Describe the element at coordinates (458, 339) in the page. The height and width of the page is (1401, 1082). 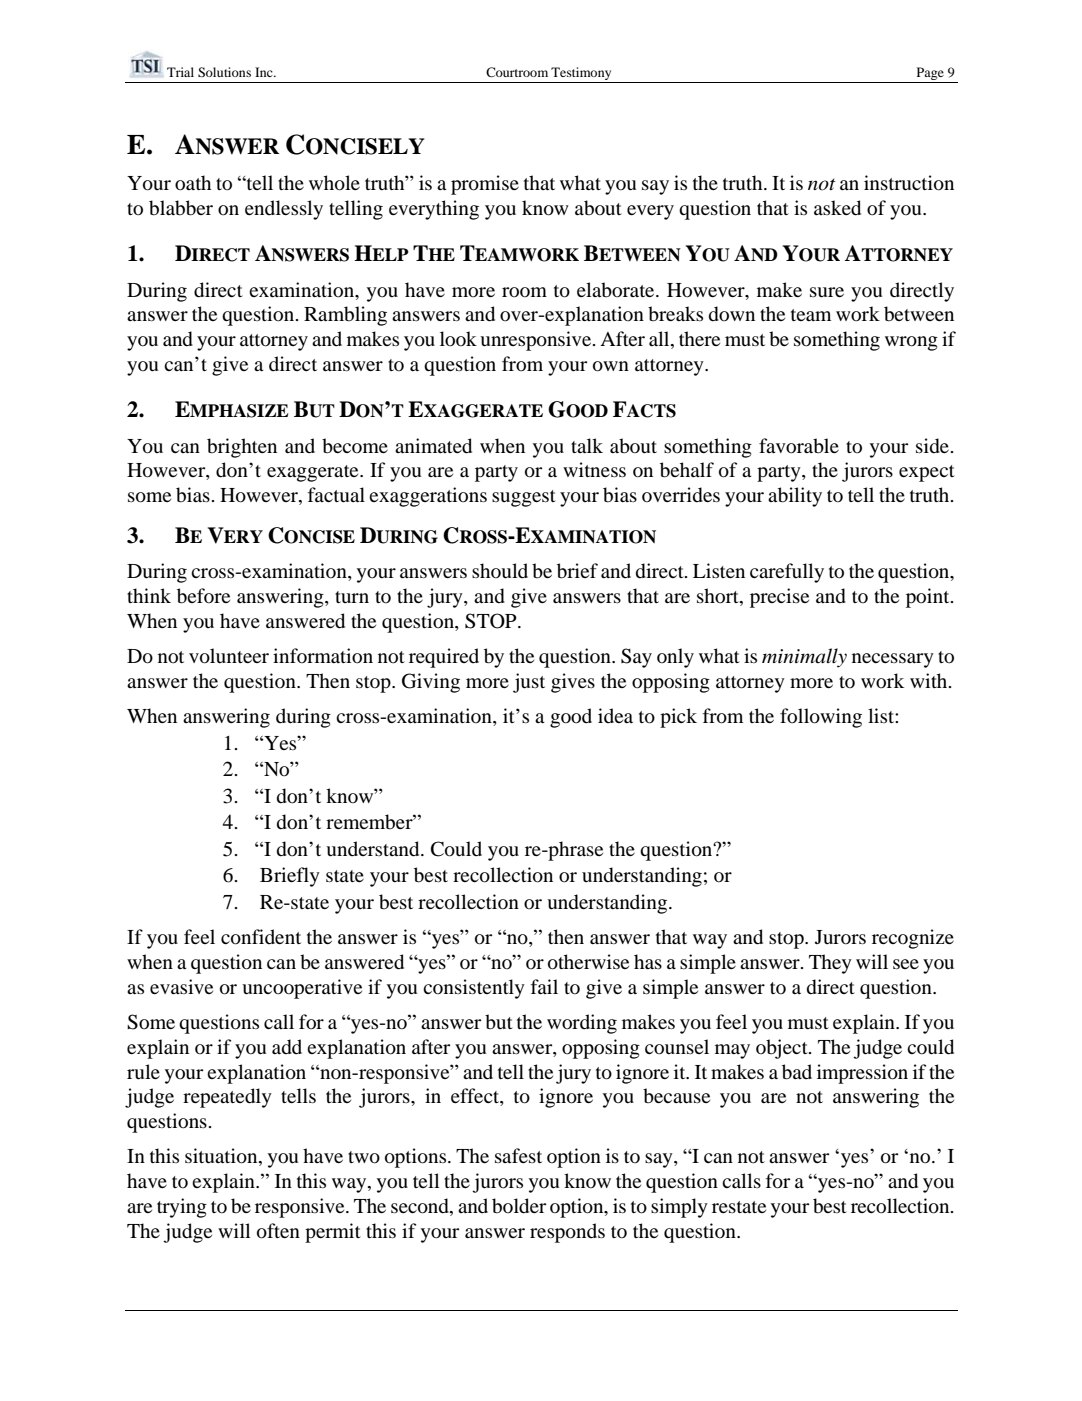
I see `look` at that location.
